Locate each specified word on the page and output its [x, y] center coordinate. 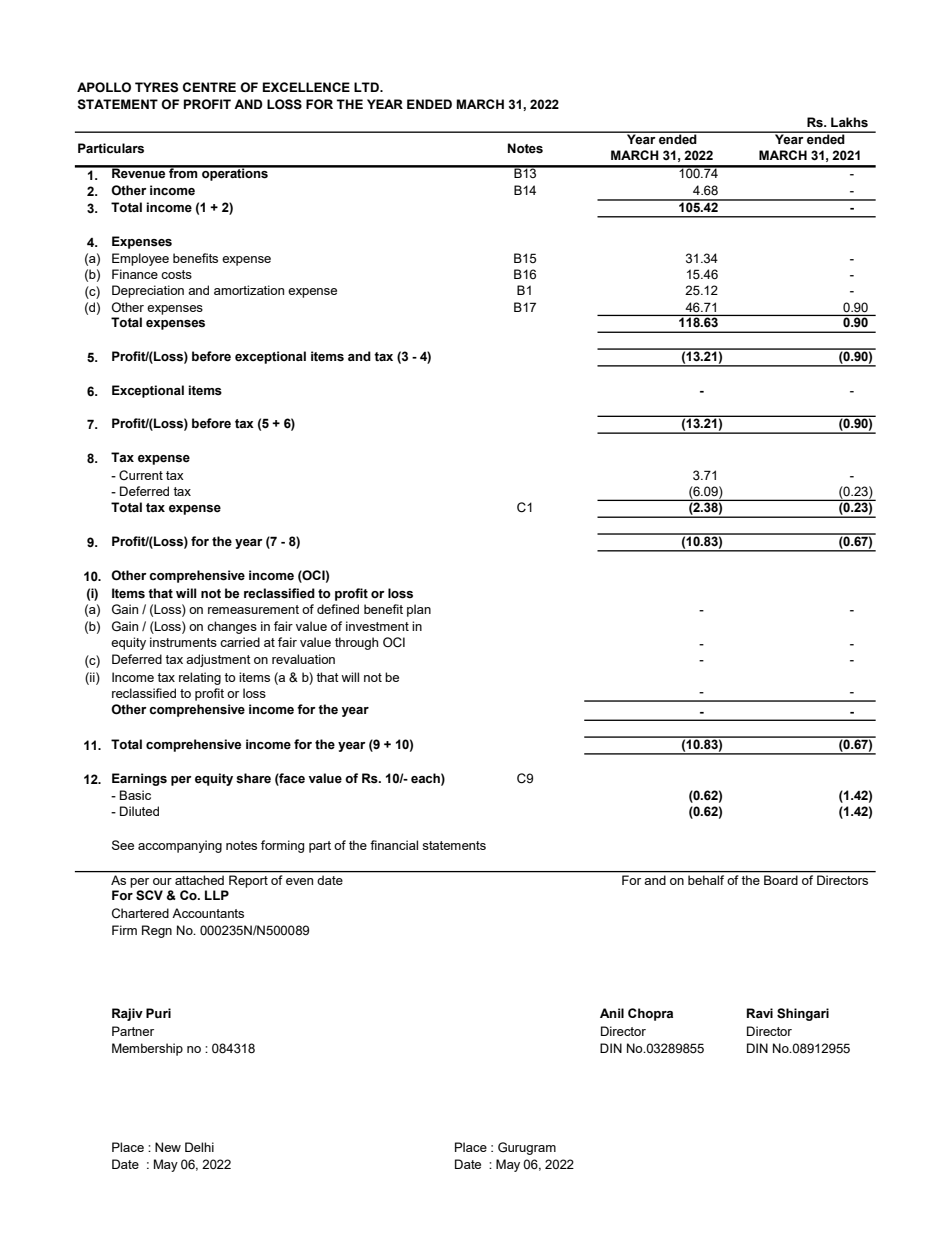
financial [394, 845]
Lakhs [849, 122]
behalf [706, 878]
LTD [367, 87]
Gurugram [527, 1148]
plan [419, 610]
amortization [249, 290]
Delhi [199, 1147]
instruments [183, 642]
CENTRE [209, 87]
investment [377, 626]
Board [781, 880]
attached [199, 880]
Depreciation [148, 291]
